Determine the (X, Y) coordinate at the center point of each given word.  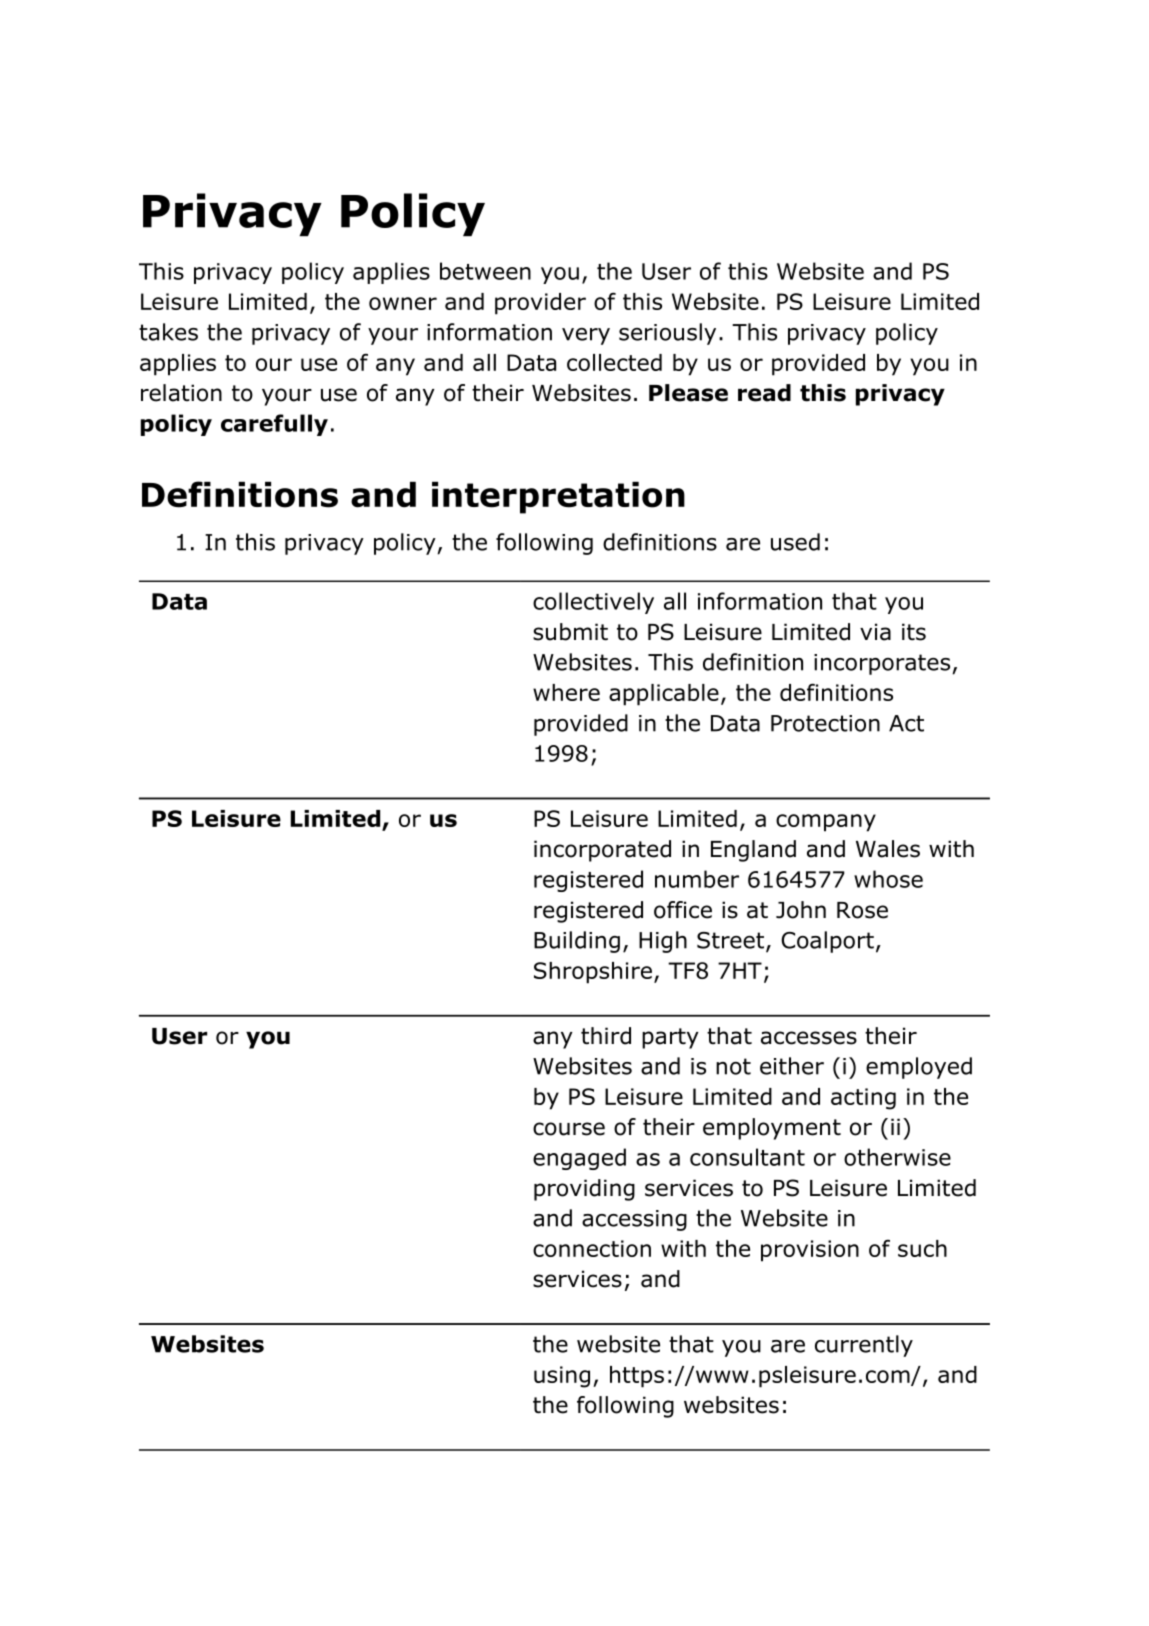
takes (168, 332)
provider (540, 304)
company (826, 823)
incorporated (602, 851)
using (562, 1377)
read (764, 393)
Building (577, 942)
